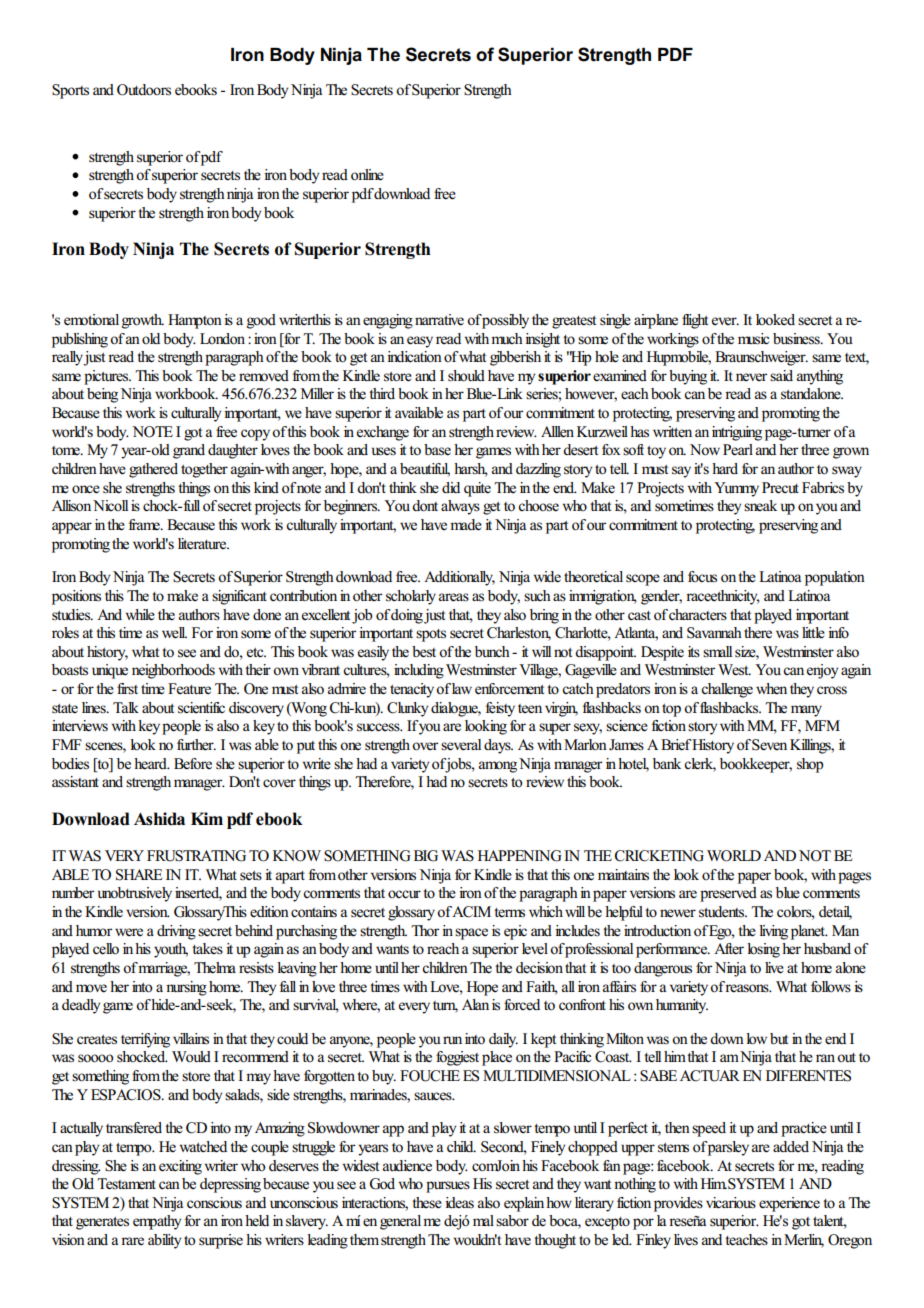 This page has height=1308, width=924. I want to click on base, so click(437, 450).
